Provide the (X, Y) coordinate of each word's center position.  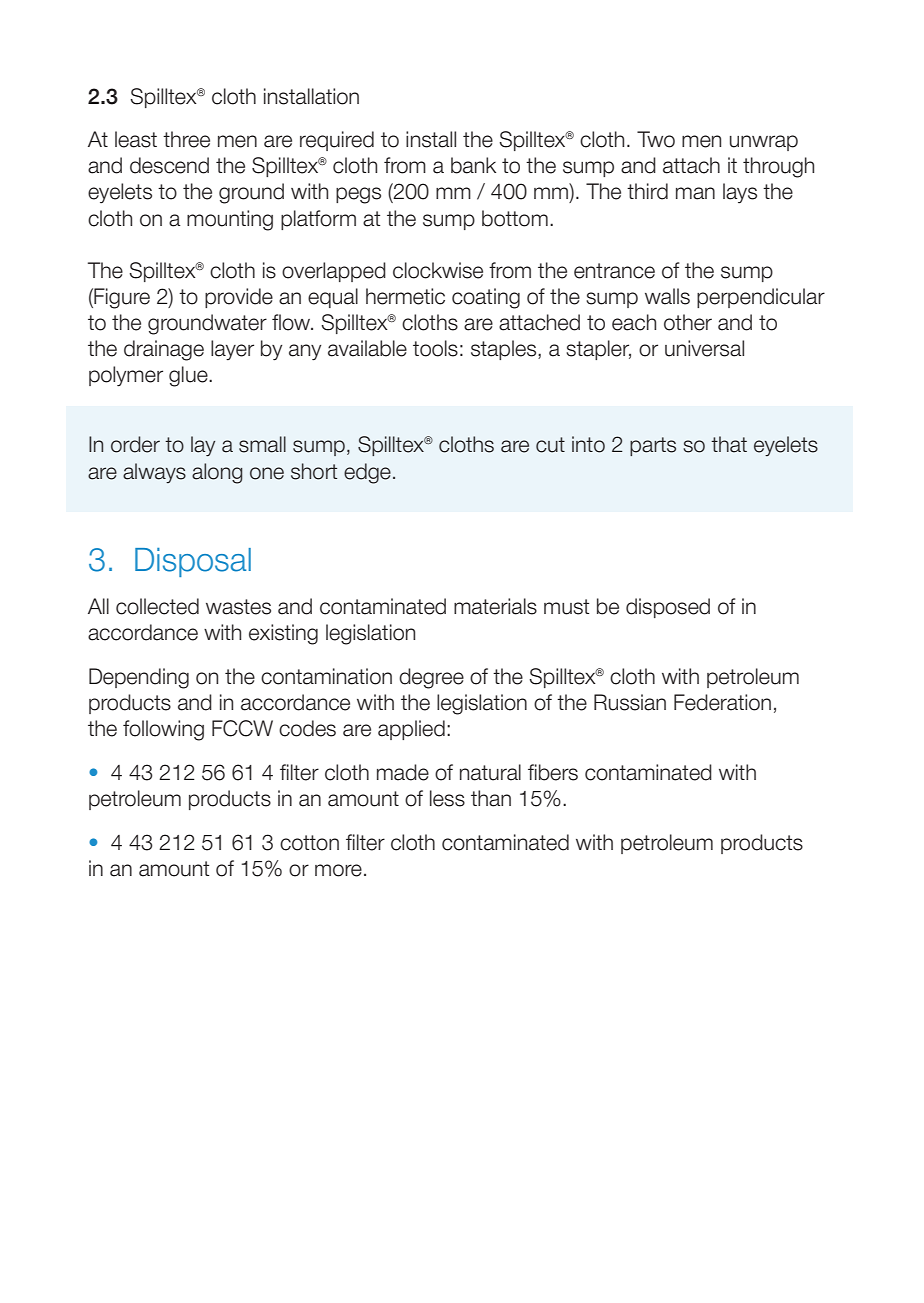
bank (473, 165)
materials (495, 606)
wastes (238, 607)
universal (704, 348)
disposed (668, 608)
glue (189, 376)
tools (435, 348)
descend (169, 165)
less (447, 798)
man (695, 193)
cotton (309, 843)
